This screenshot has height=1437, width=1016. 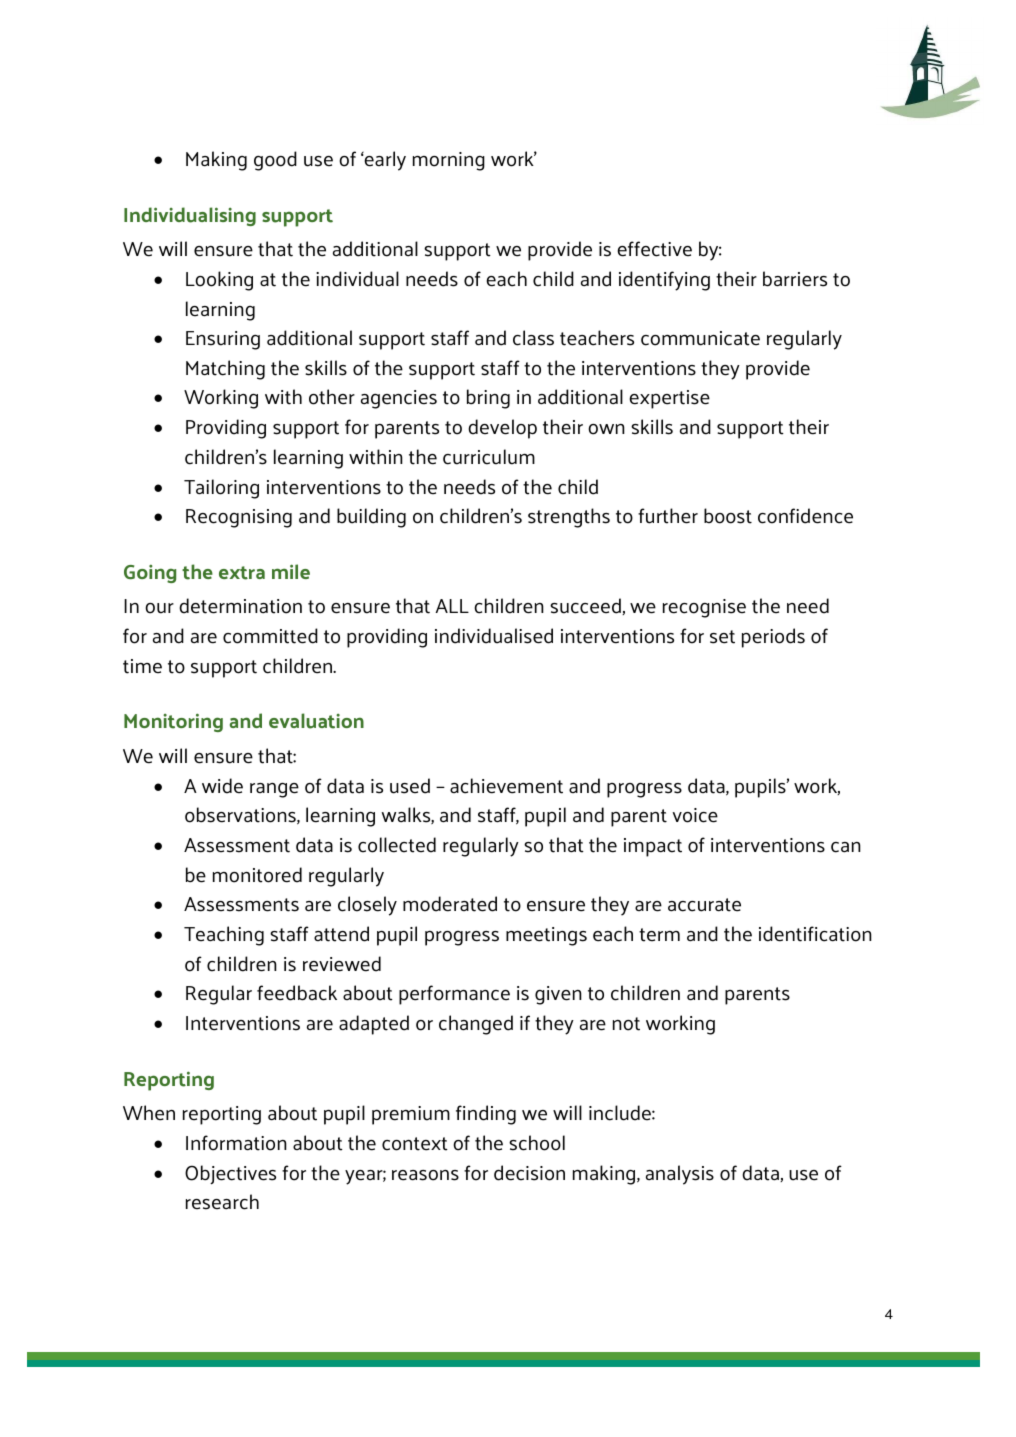 What do you see at coordinates (230, 1174) in the screenshot?
I see `Objectives` at bounding box center [230, 1174].
